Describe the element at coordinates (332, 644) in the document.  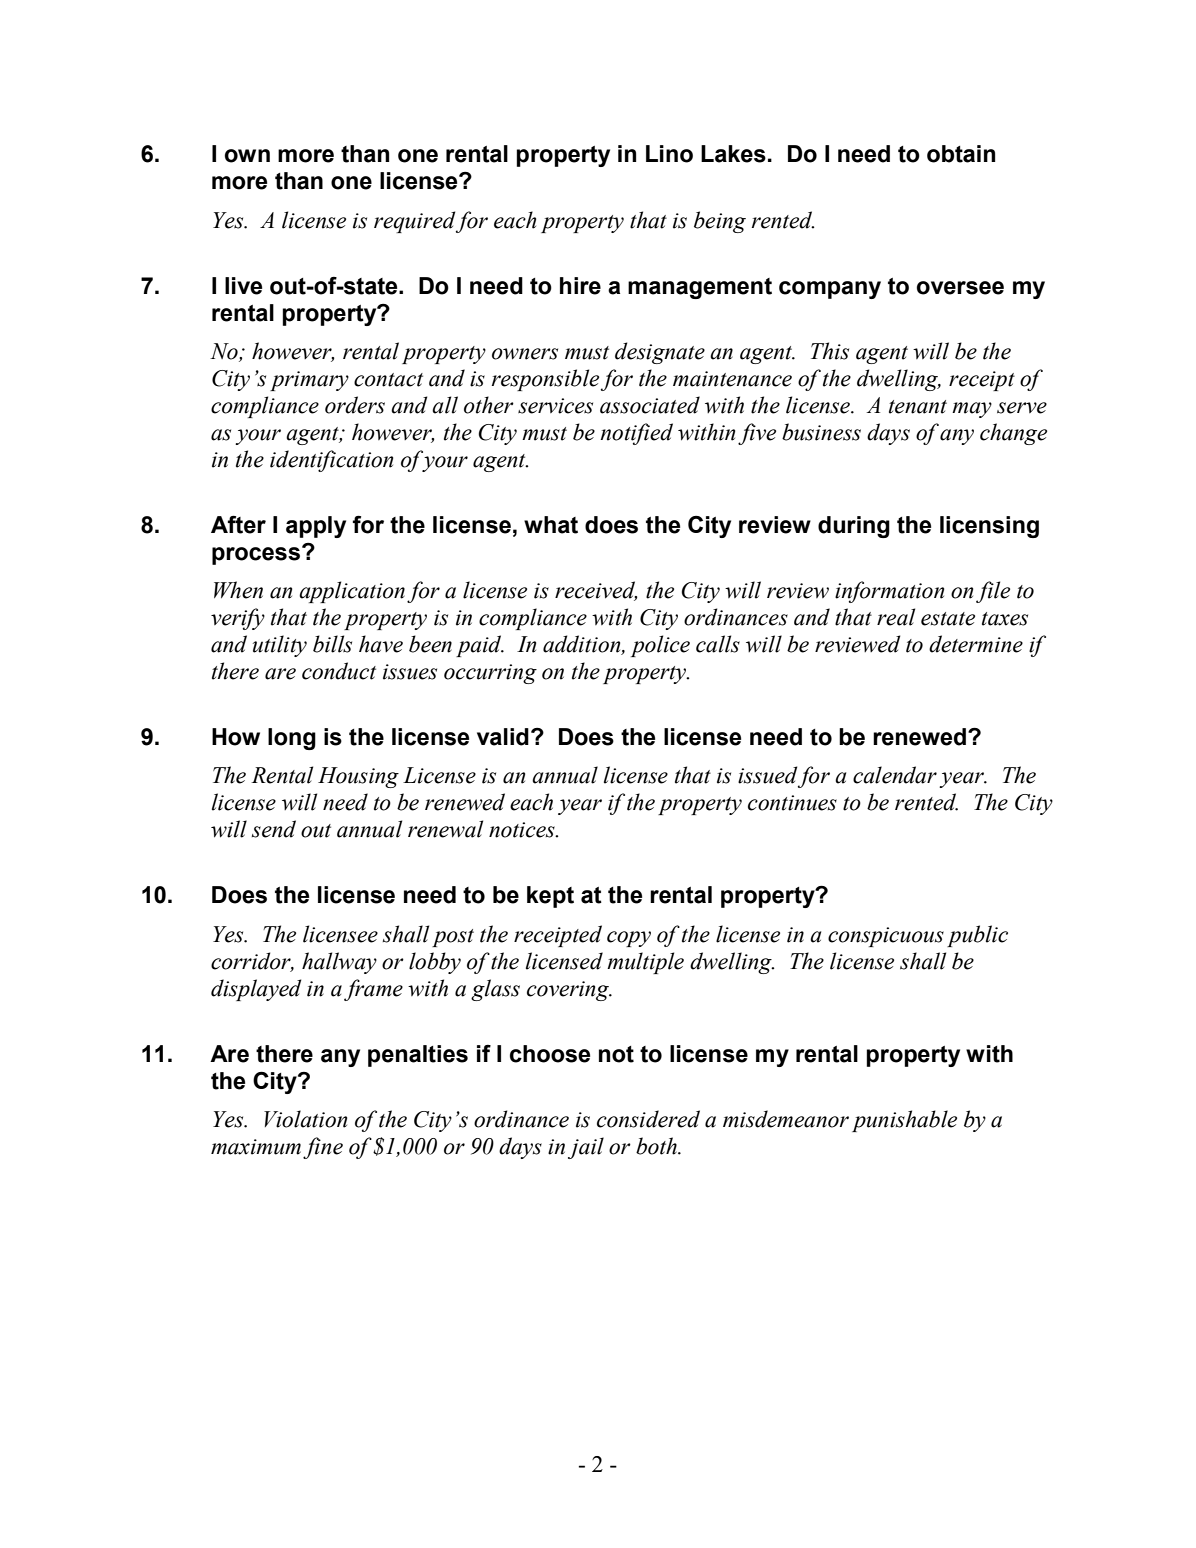
I see `bills` at that location.
